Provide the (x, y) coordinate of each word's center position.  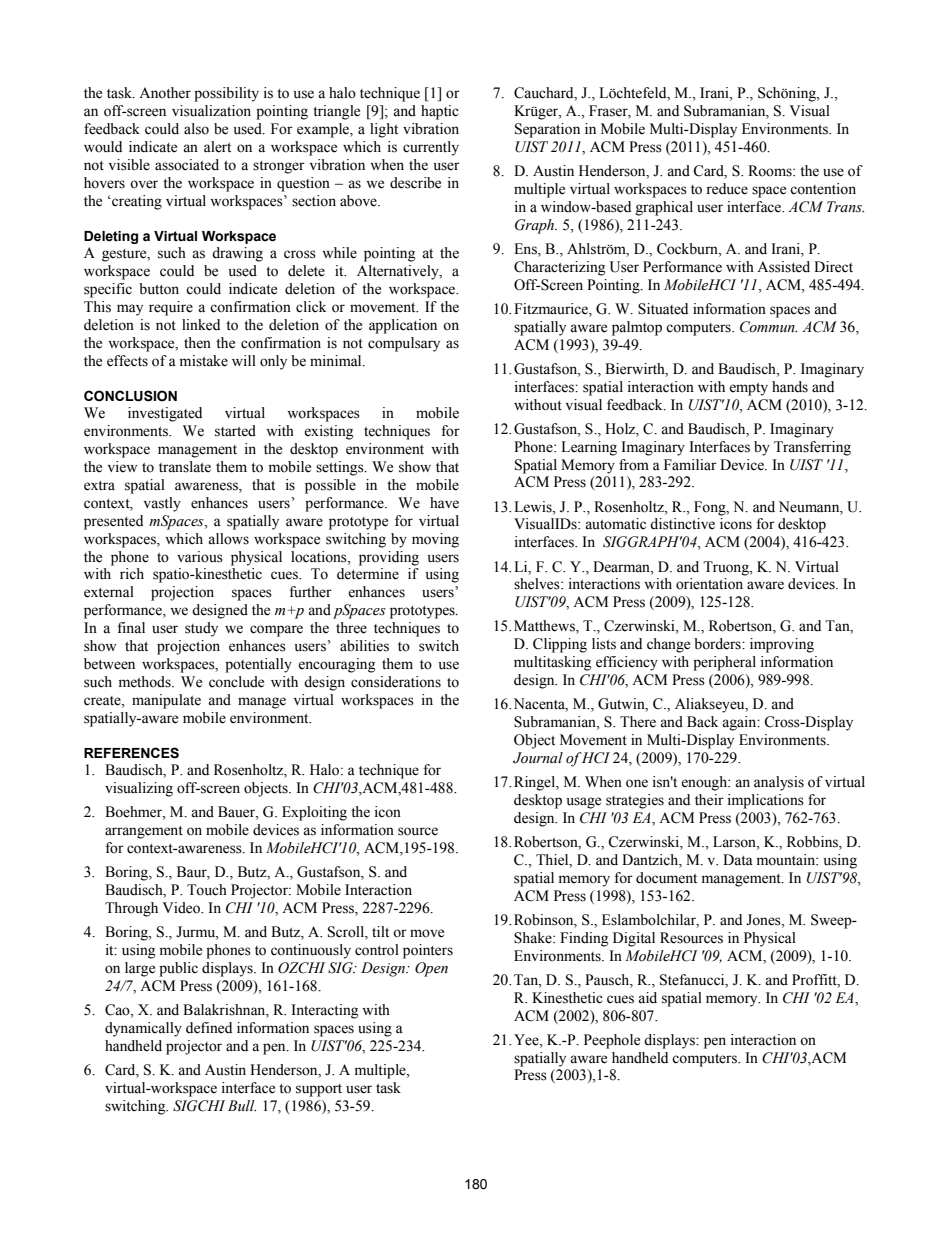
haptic (440, 112)
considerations (396, 682)
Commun (768, 327)
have (444, 503)
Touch (207, 890)
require (171, 308)
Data (738, 860)
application (403, 326)
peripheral (724, 663)
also (196, 129)
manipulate (166, 701)
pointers (428, 951)
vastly (162, 504)
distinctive (682, 524)
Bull (242, 1105)
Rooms (771, 171)
